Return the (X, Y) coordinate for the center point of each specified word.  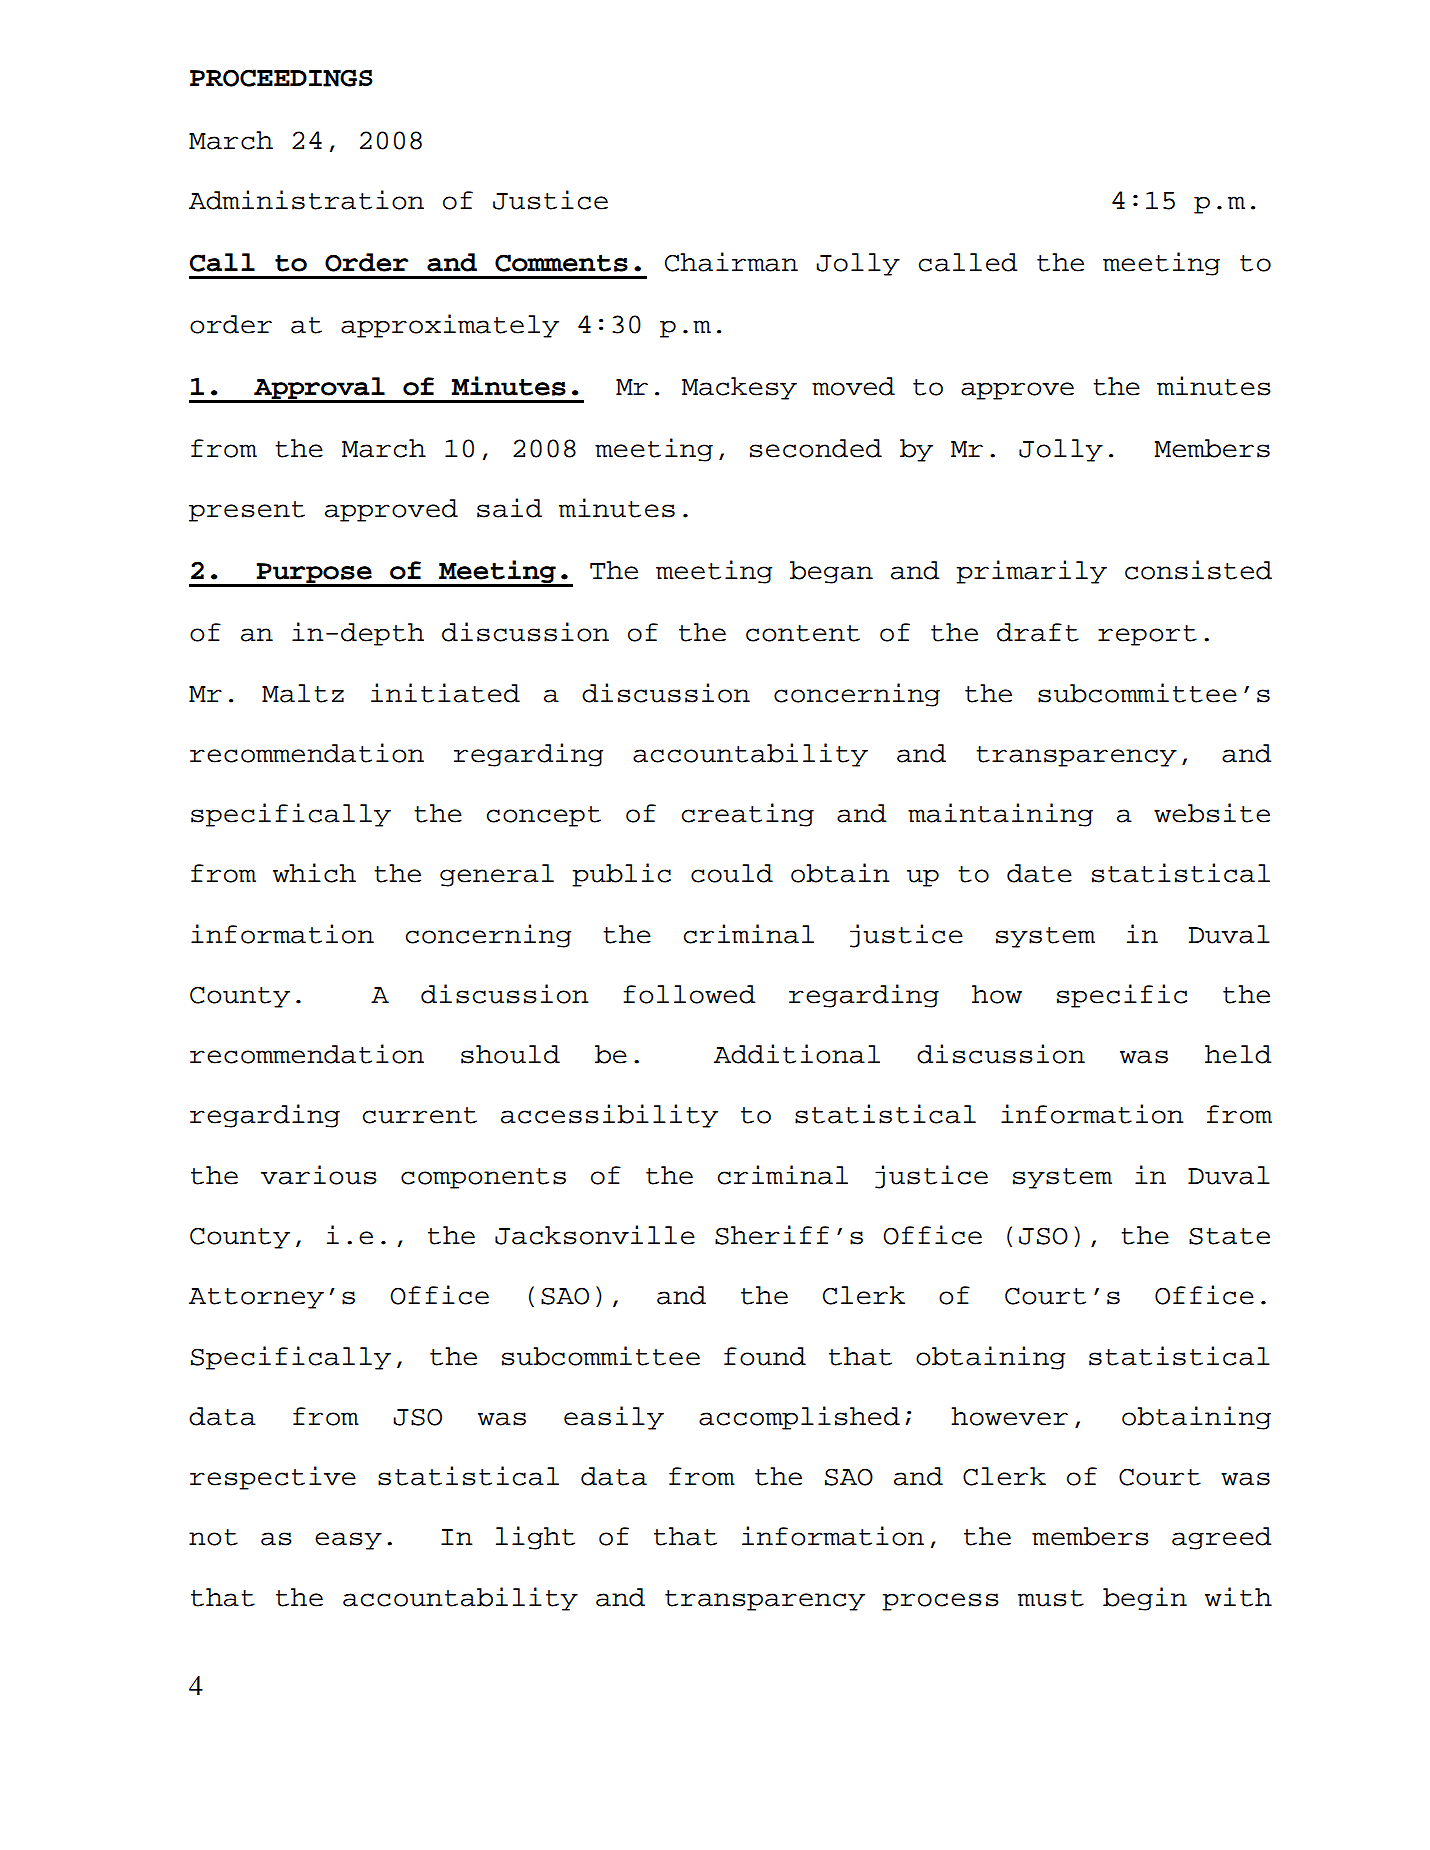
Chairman (731, 262)
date (1039, 873)
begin (1145, 1599)
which (314, 873)
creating (748, 815)
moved (853, 386)
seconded (816, 448)
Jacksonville (595, 1235)
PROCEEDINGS (281, 78)
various (319, 1175)
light (535, 1538)
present (247, 511)
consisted (1198, 570)
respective (273, 1478)
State (1229, 1236)
